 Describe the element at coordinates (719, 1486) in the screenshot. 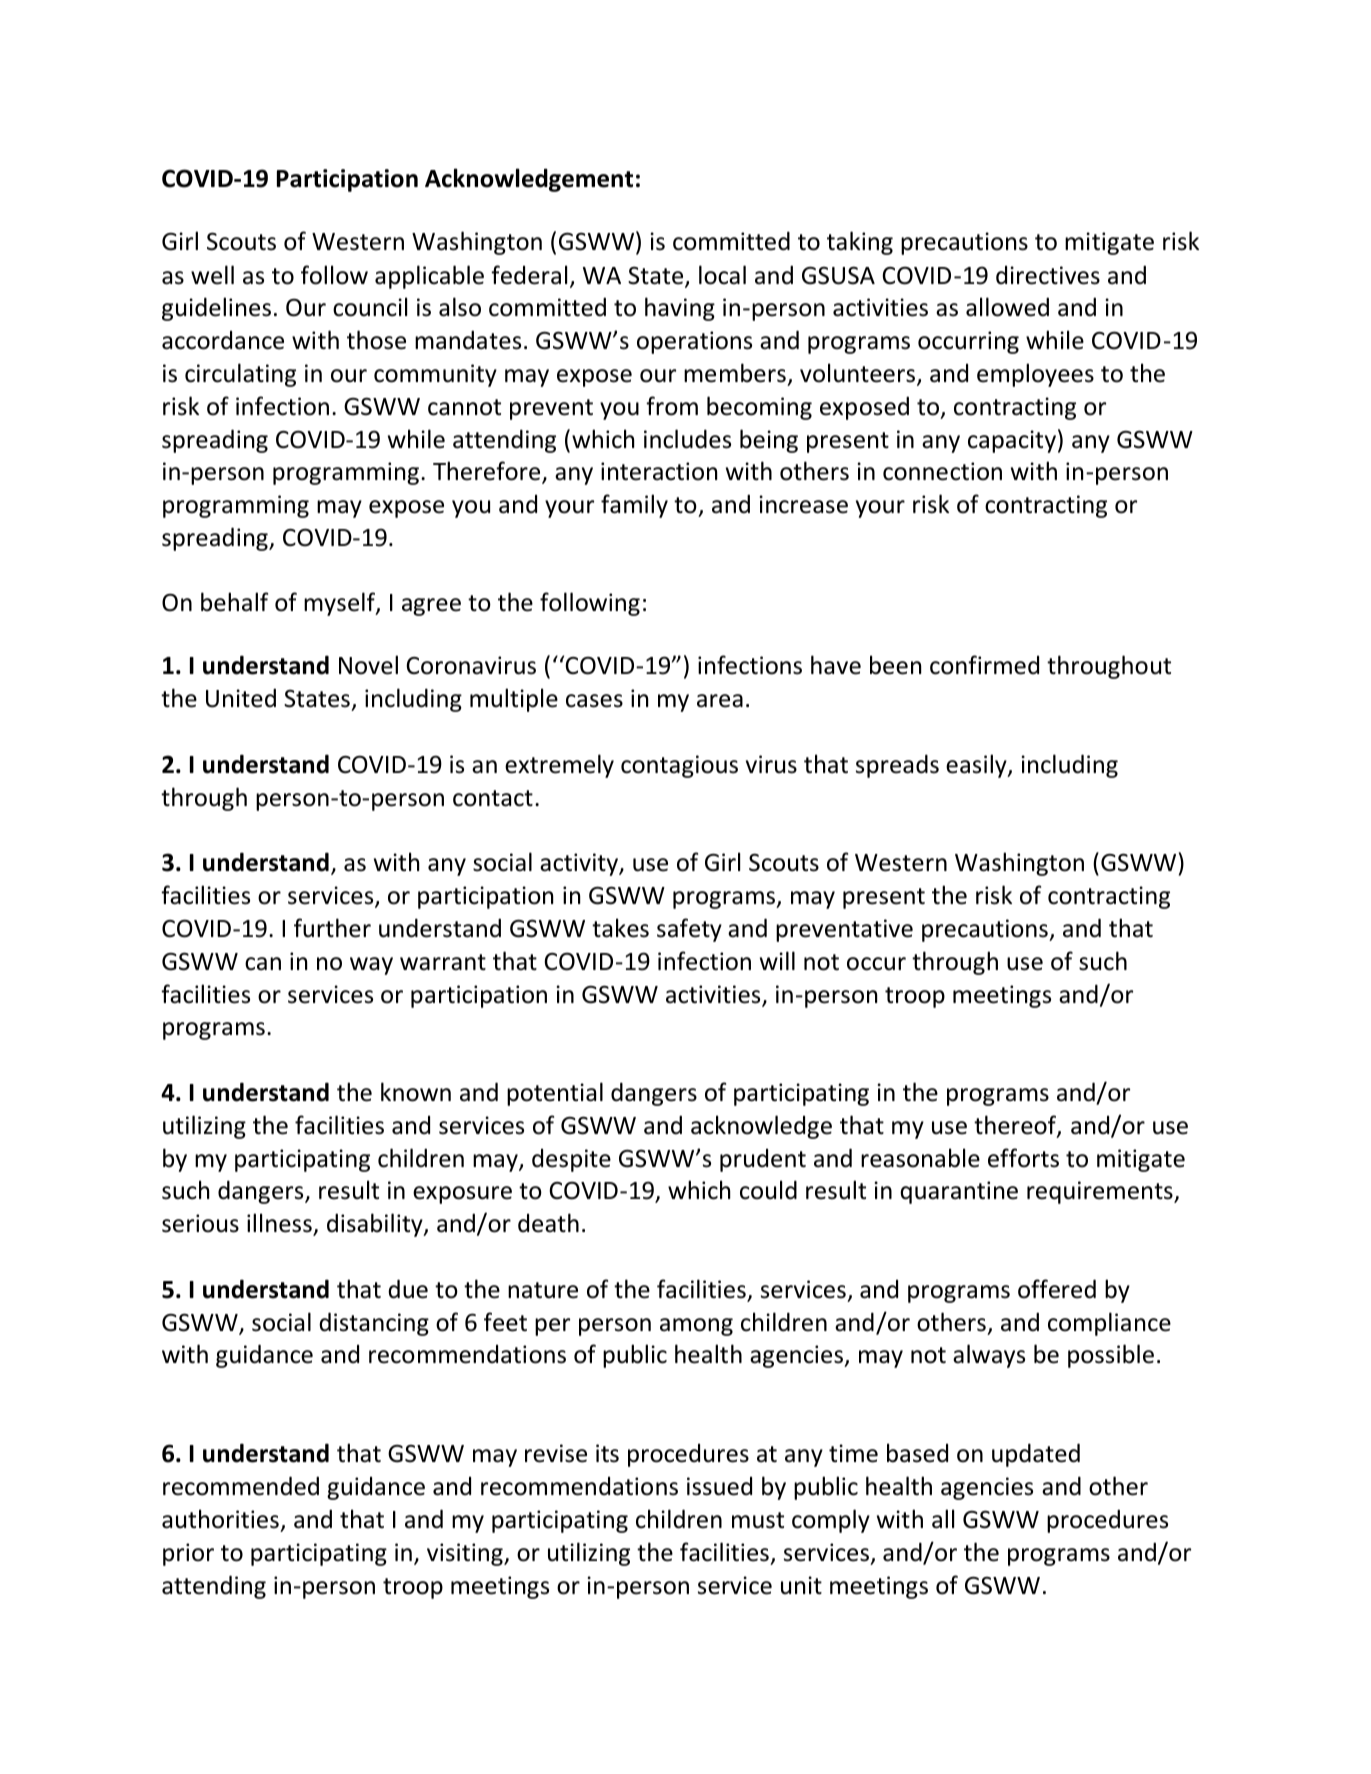

I see `issued` at that location.
